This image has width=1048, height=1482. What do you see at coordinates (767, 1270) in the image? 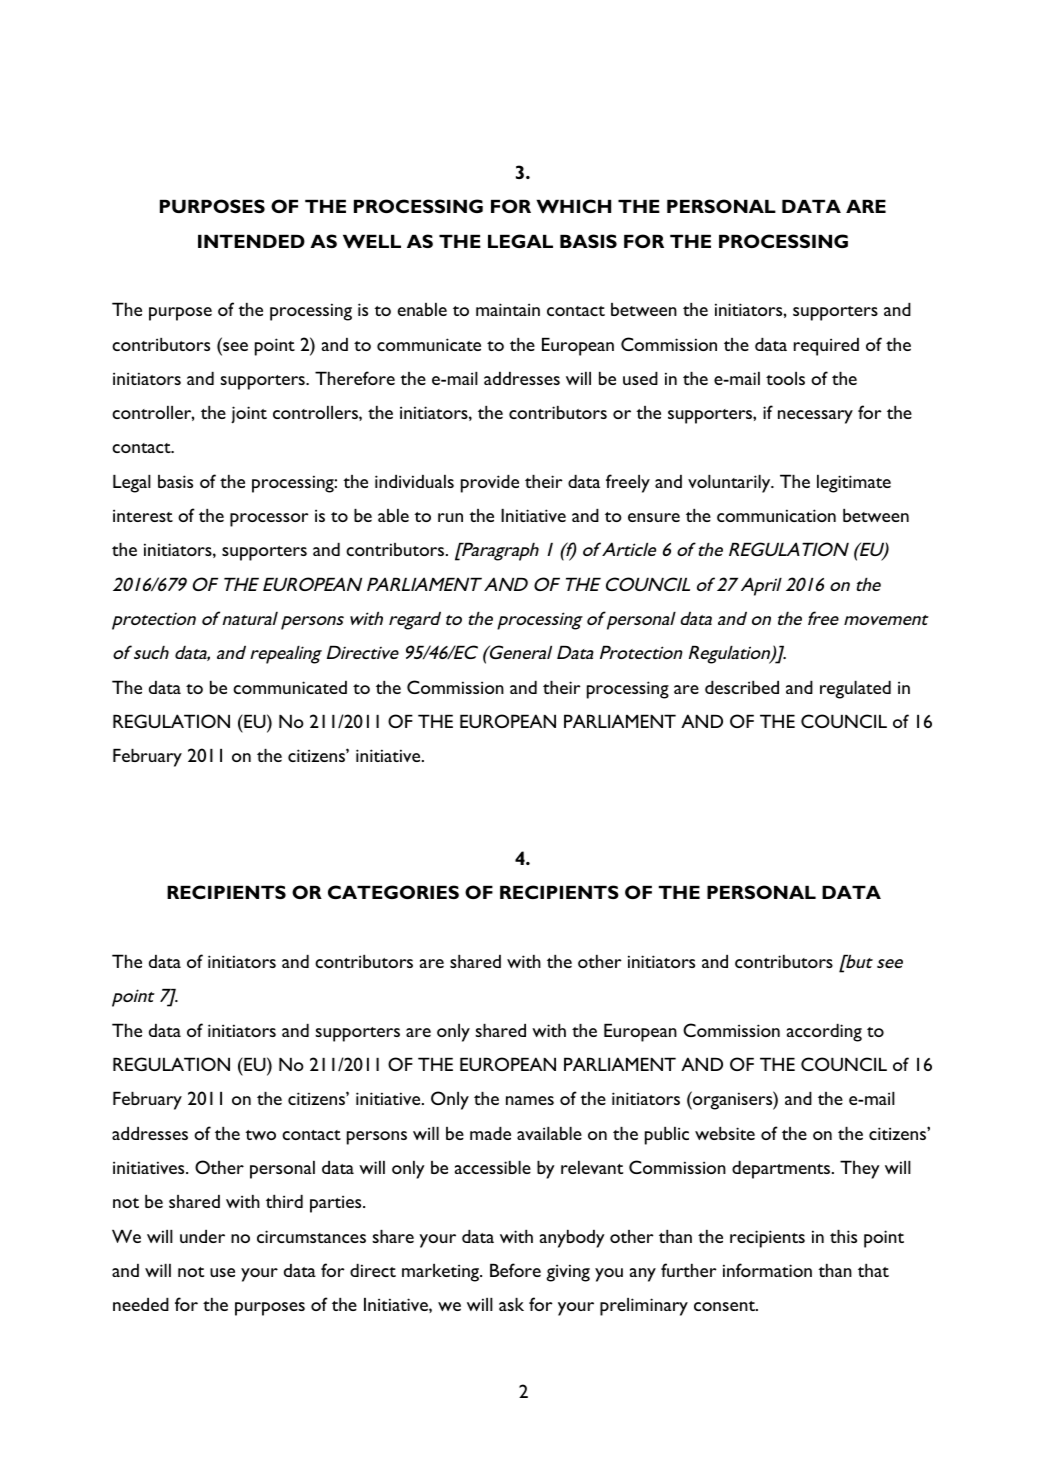
I see `information` at bounding box center [767, 1270].
